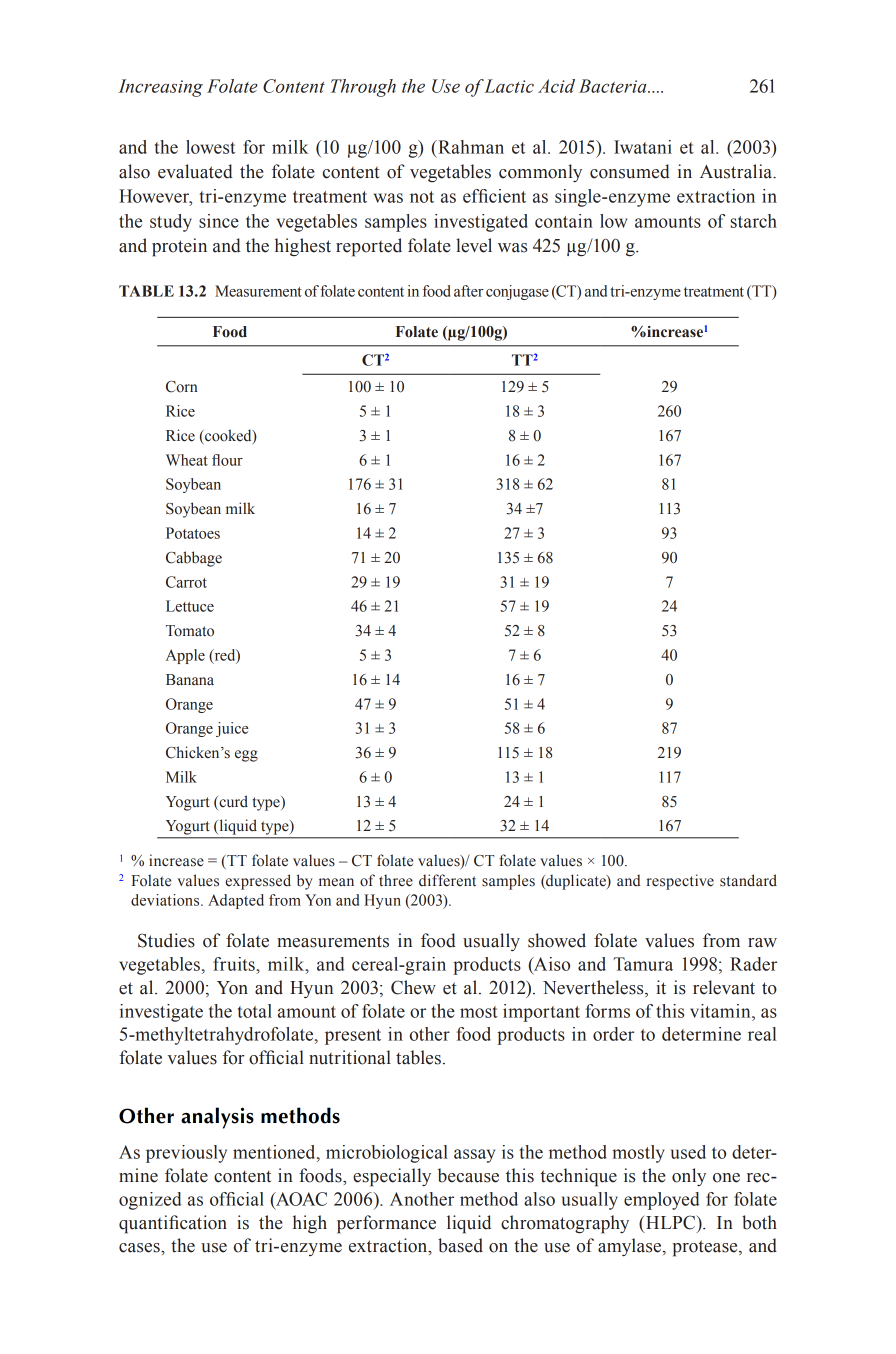 This screenshot has height=1354, width=896. I want to click on lowest, so click(210, 147).
